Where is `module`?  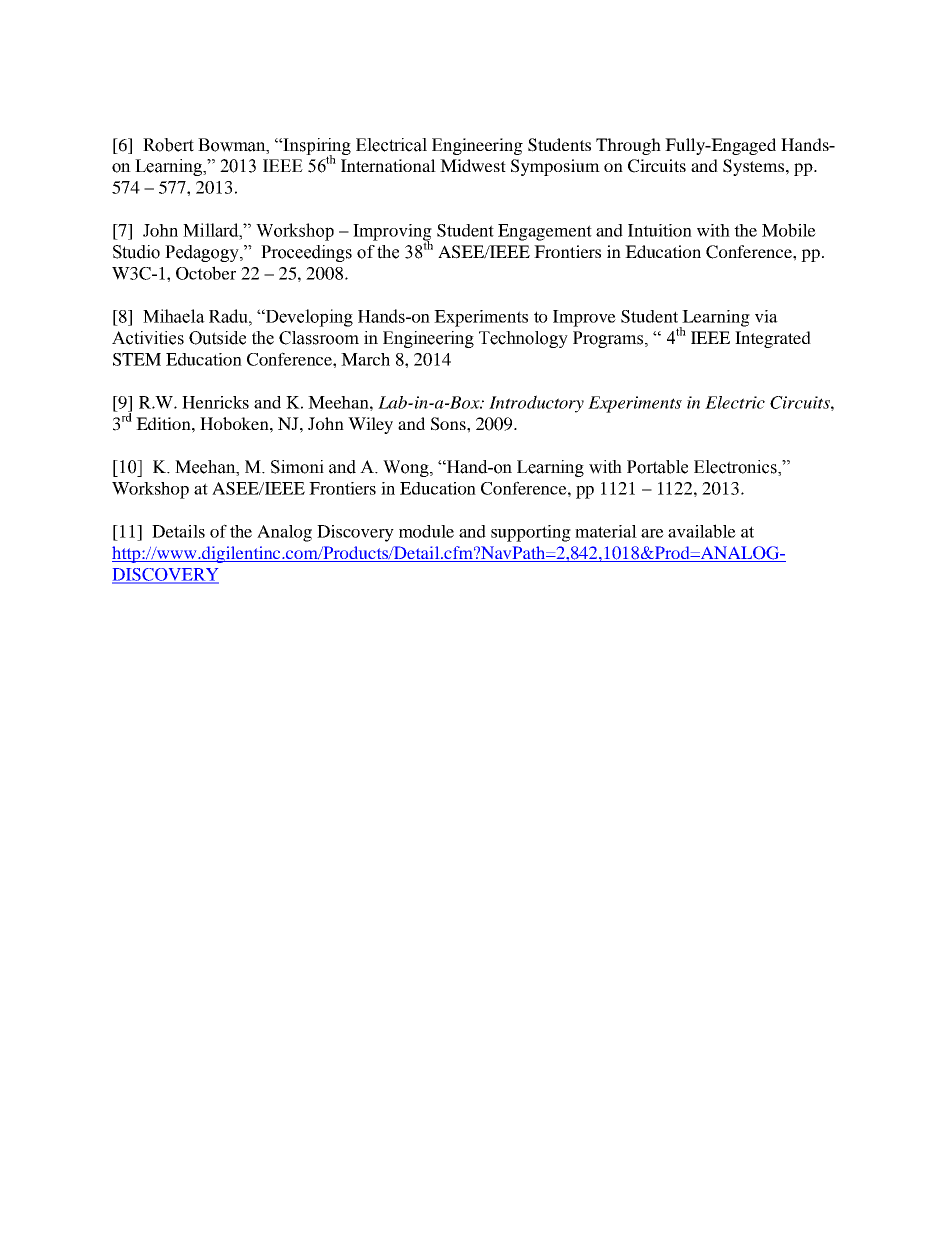
module is located at coordinates (426, 531).
